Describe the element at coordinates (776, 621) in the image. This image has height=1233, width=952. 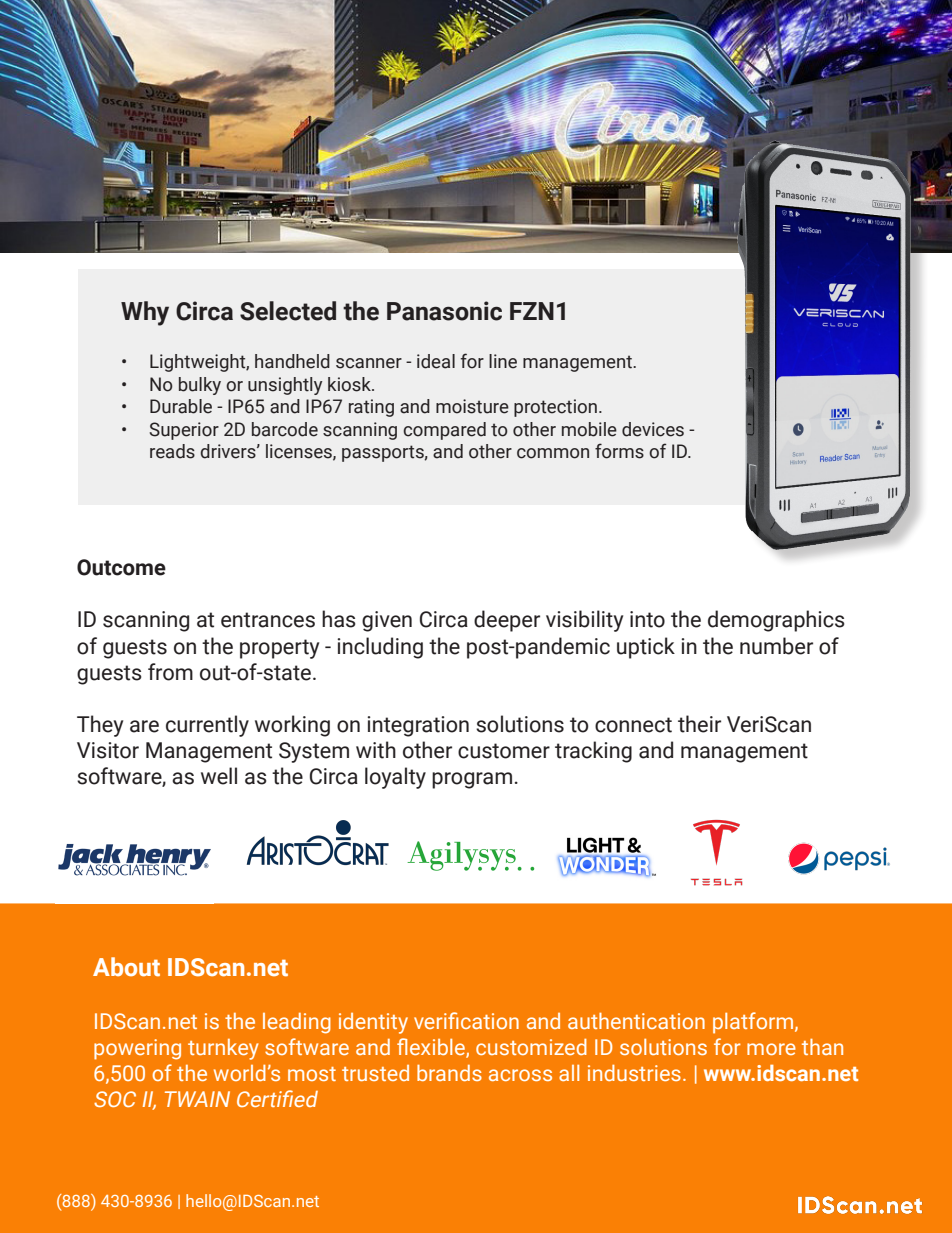
I see `demographics` at that location.
